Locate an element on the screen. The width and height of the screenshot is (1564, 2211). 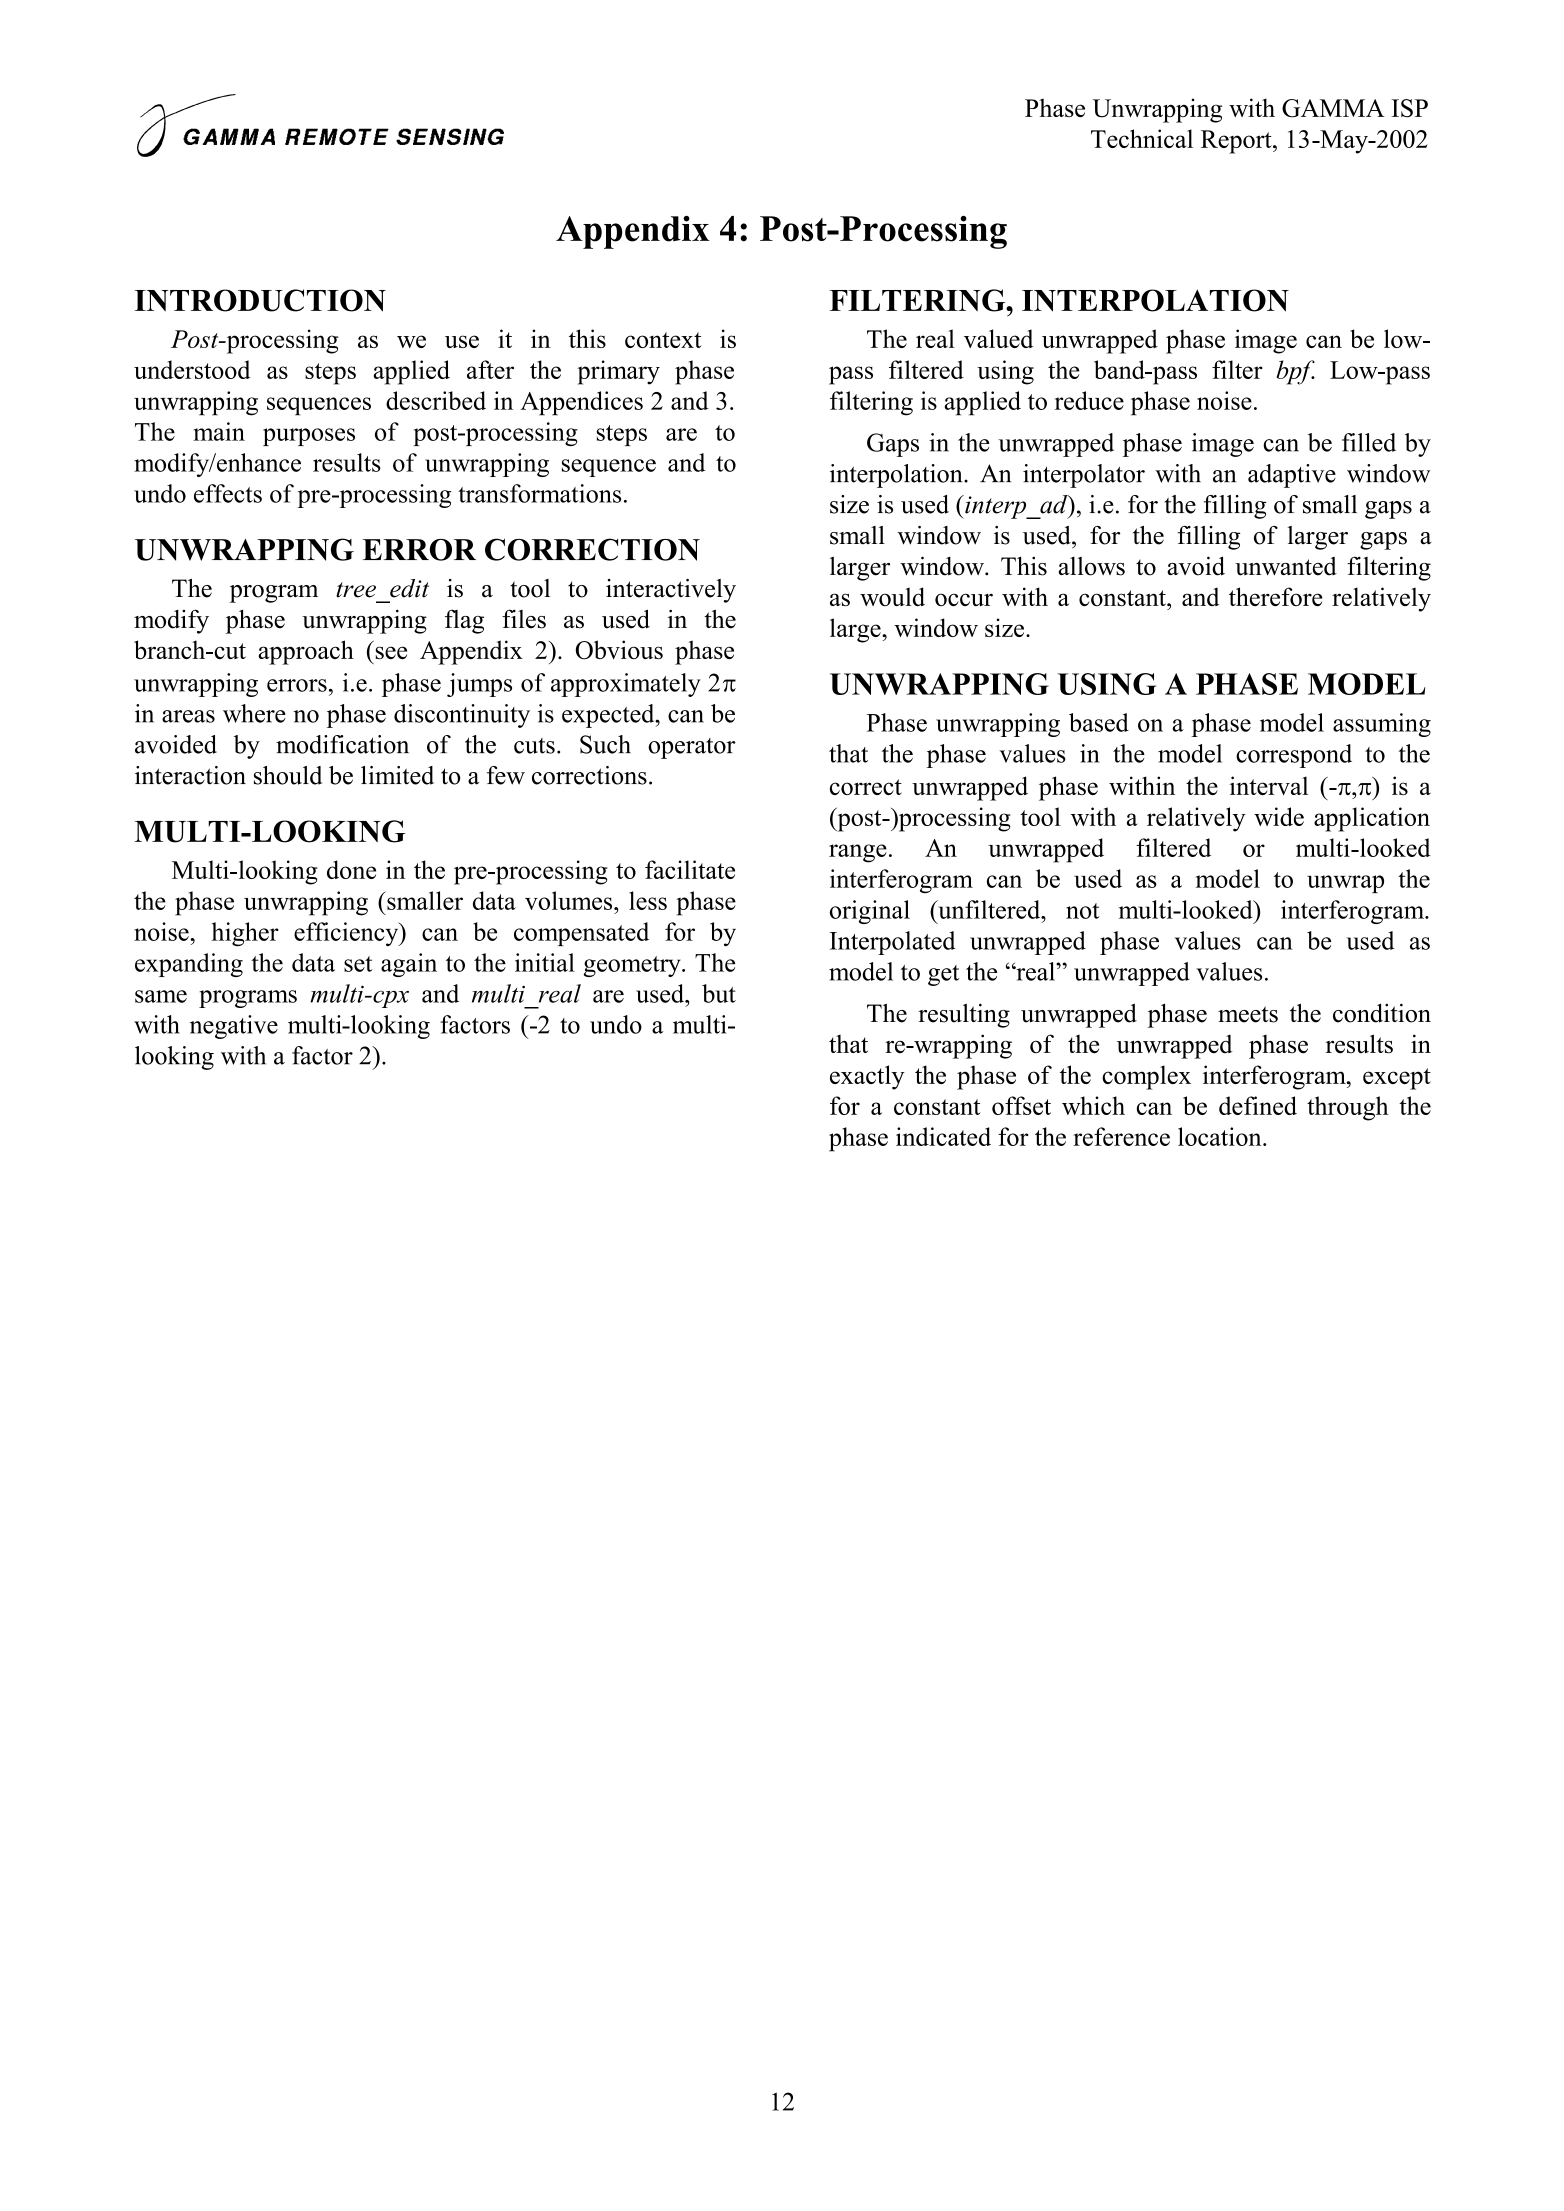
Report is located at coordinates (1237, 142).
